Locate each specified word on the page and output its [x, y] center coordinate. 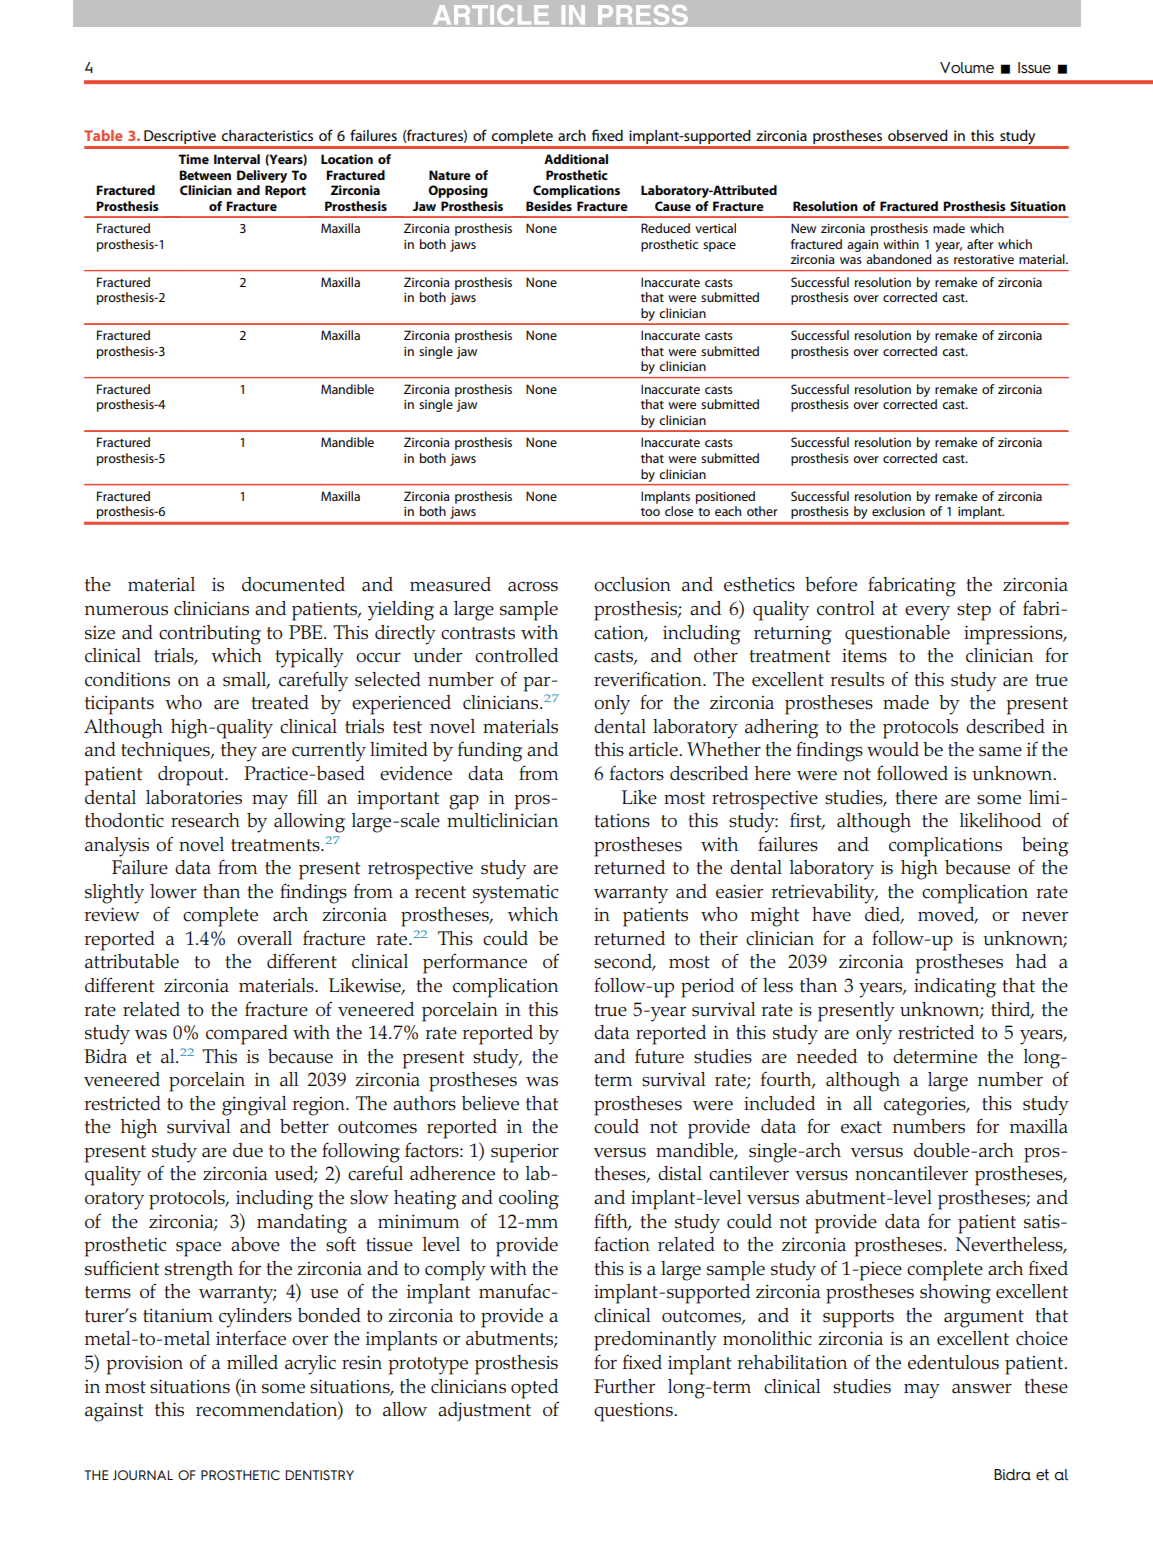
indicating [955, 988]
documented [293, 584]
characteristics [267, 135]
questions [634, 1412]
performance [475, 963]
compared [247, 1035]
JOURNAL [143, 1475]
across [533, 587]
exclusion [898, 511]
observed [918, 135]
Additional [576, 159]
